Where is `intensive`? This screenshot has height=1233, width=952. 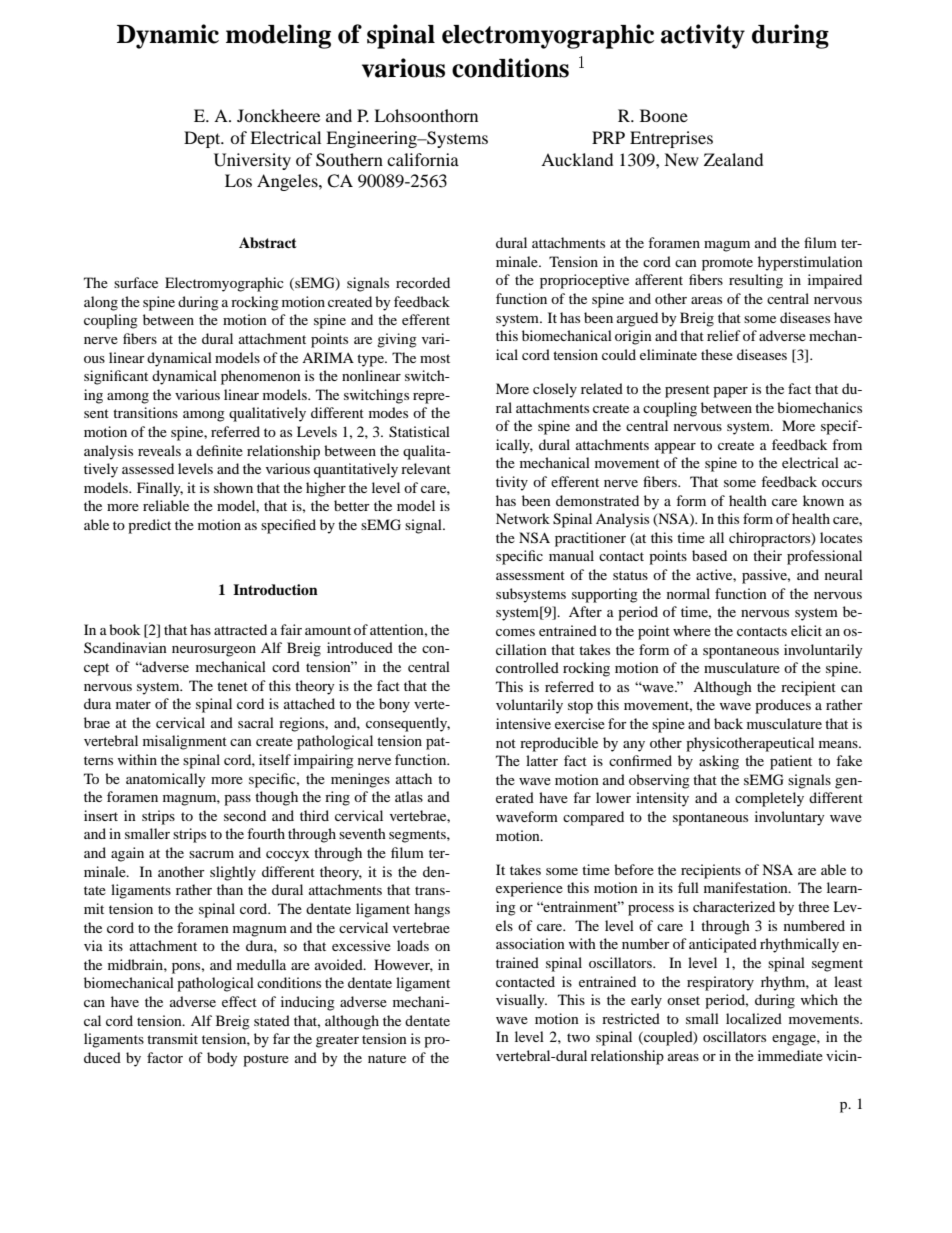 intensive is located at coordinates (523, 723).
